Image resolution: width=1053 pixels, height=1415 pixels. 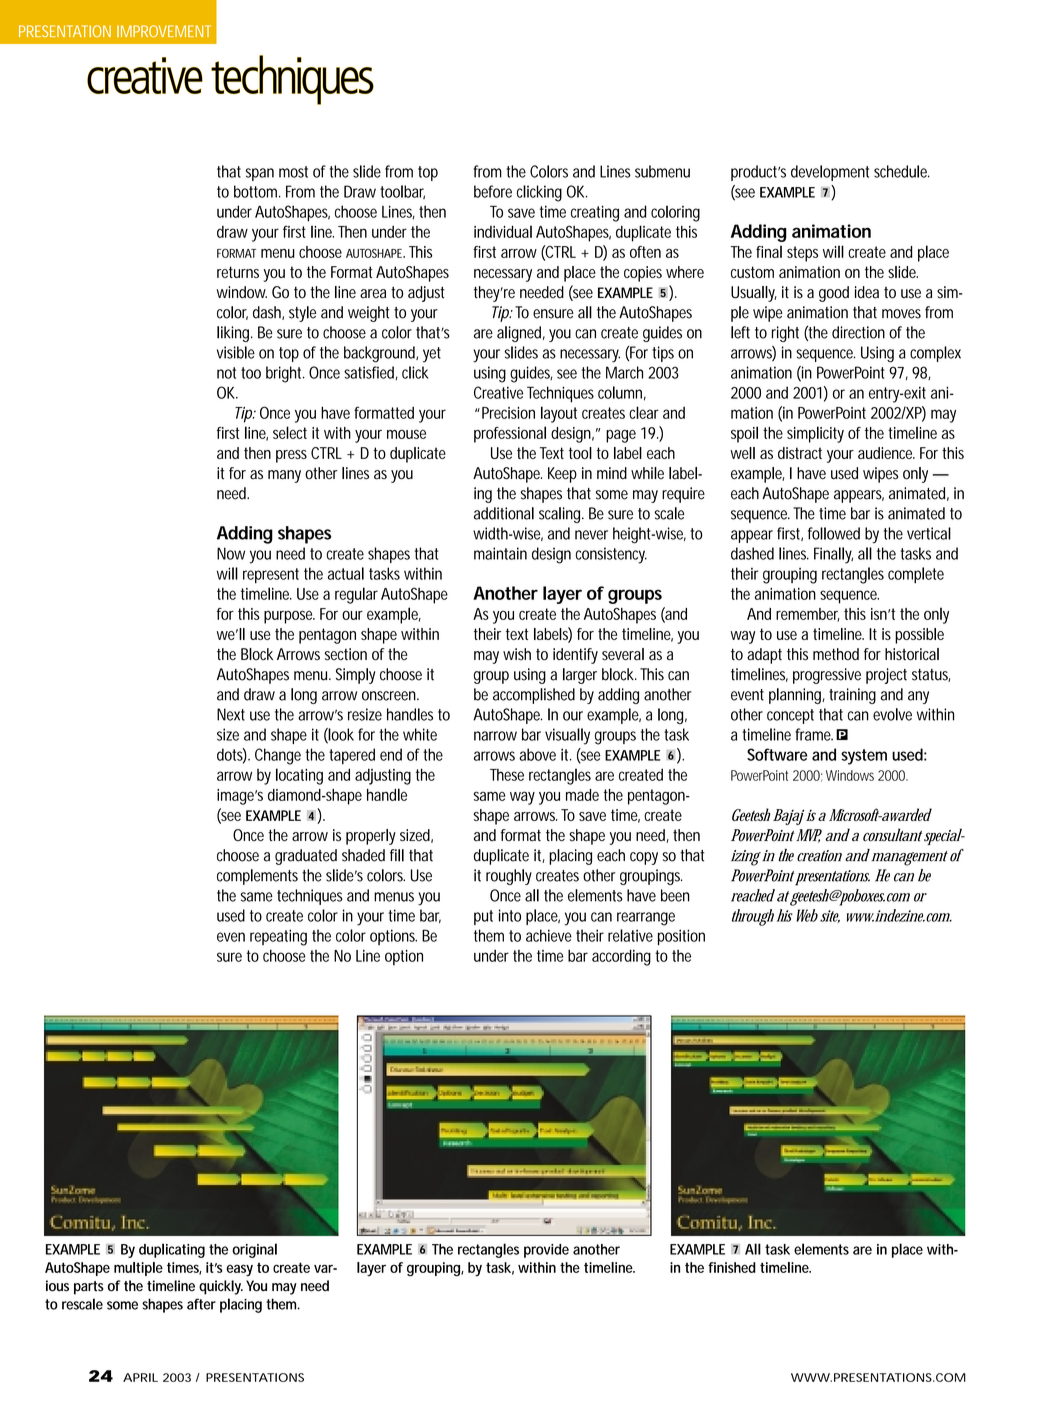 What do you see at coordinates (493, 191) in the screenshot?
I see `before` at bounding box center [493, 191].
